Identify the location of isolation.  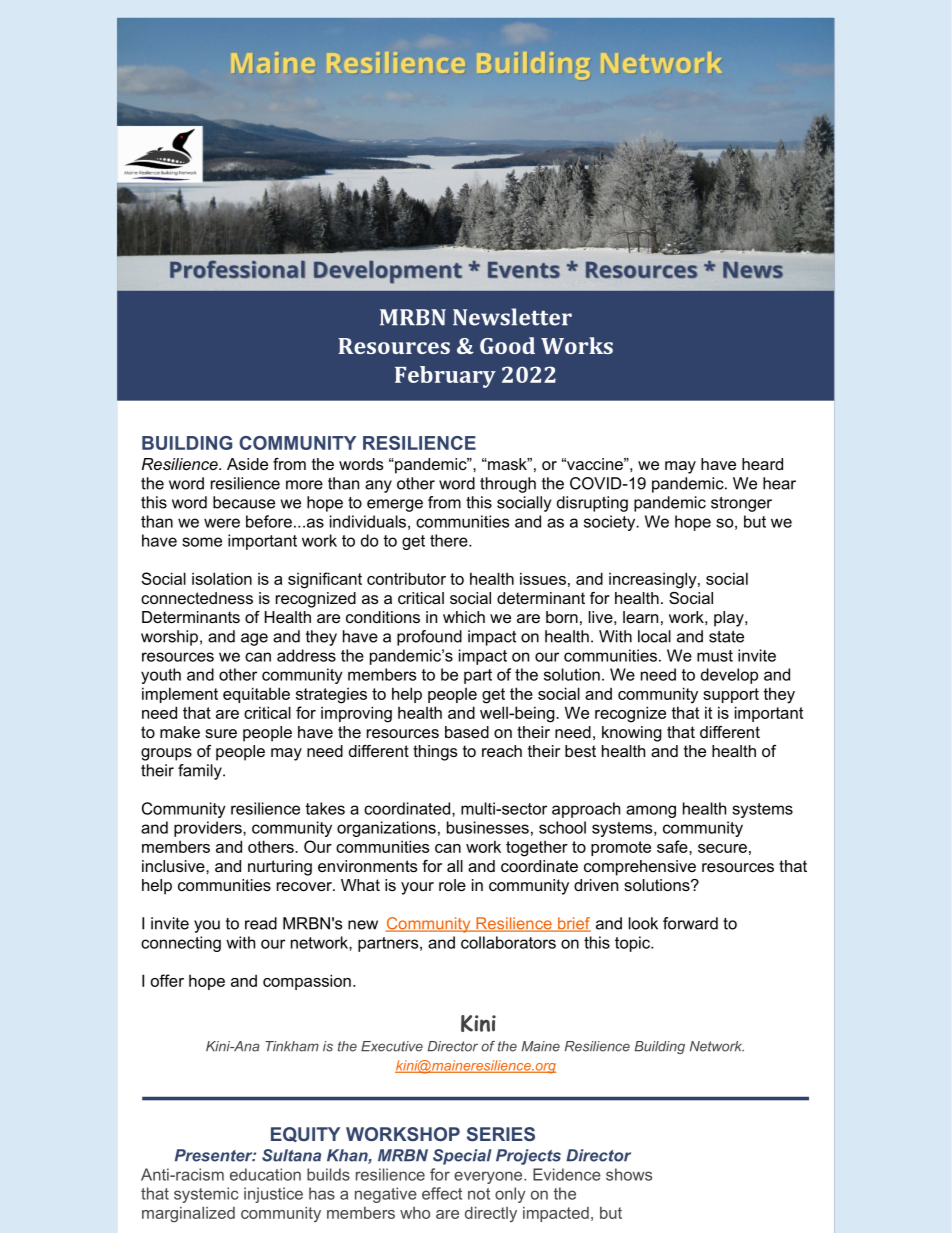
(222, 578).
